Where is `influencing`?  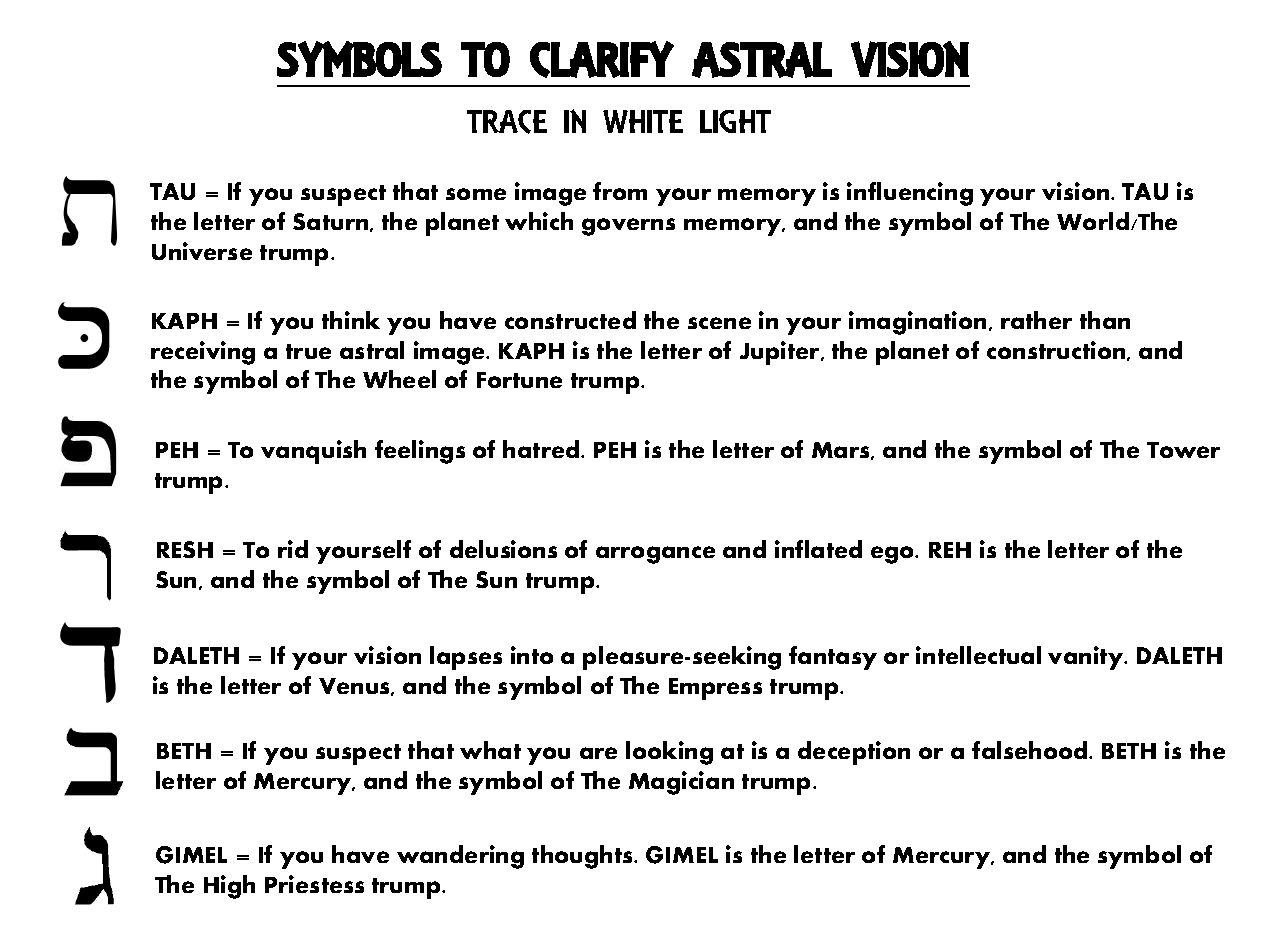
influencing is located at coordinates (910, 194).
